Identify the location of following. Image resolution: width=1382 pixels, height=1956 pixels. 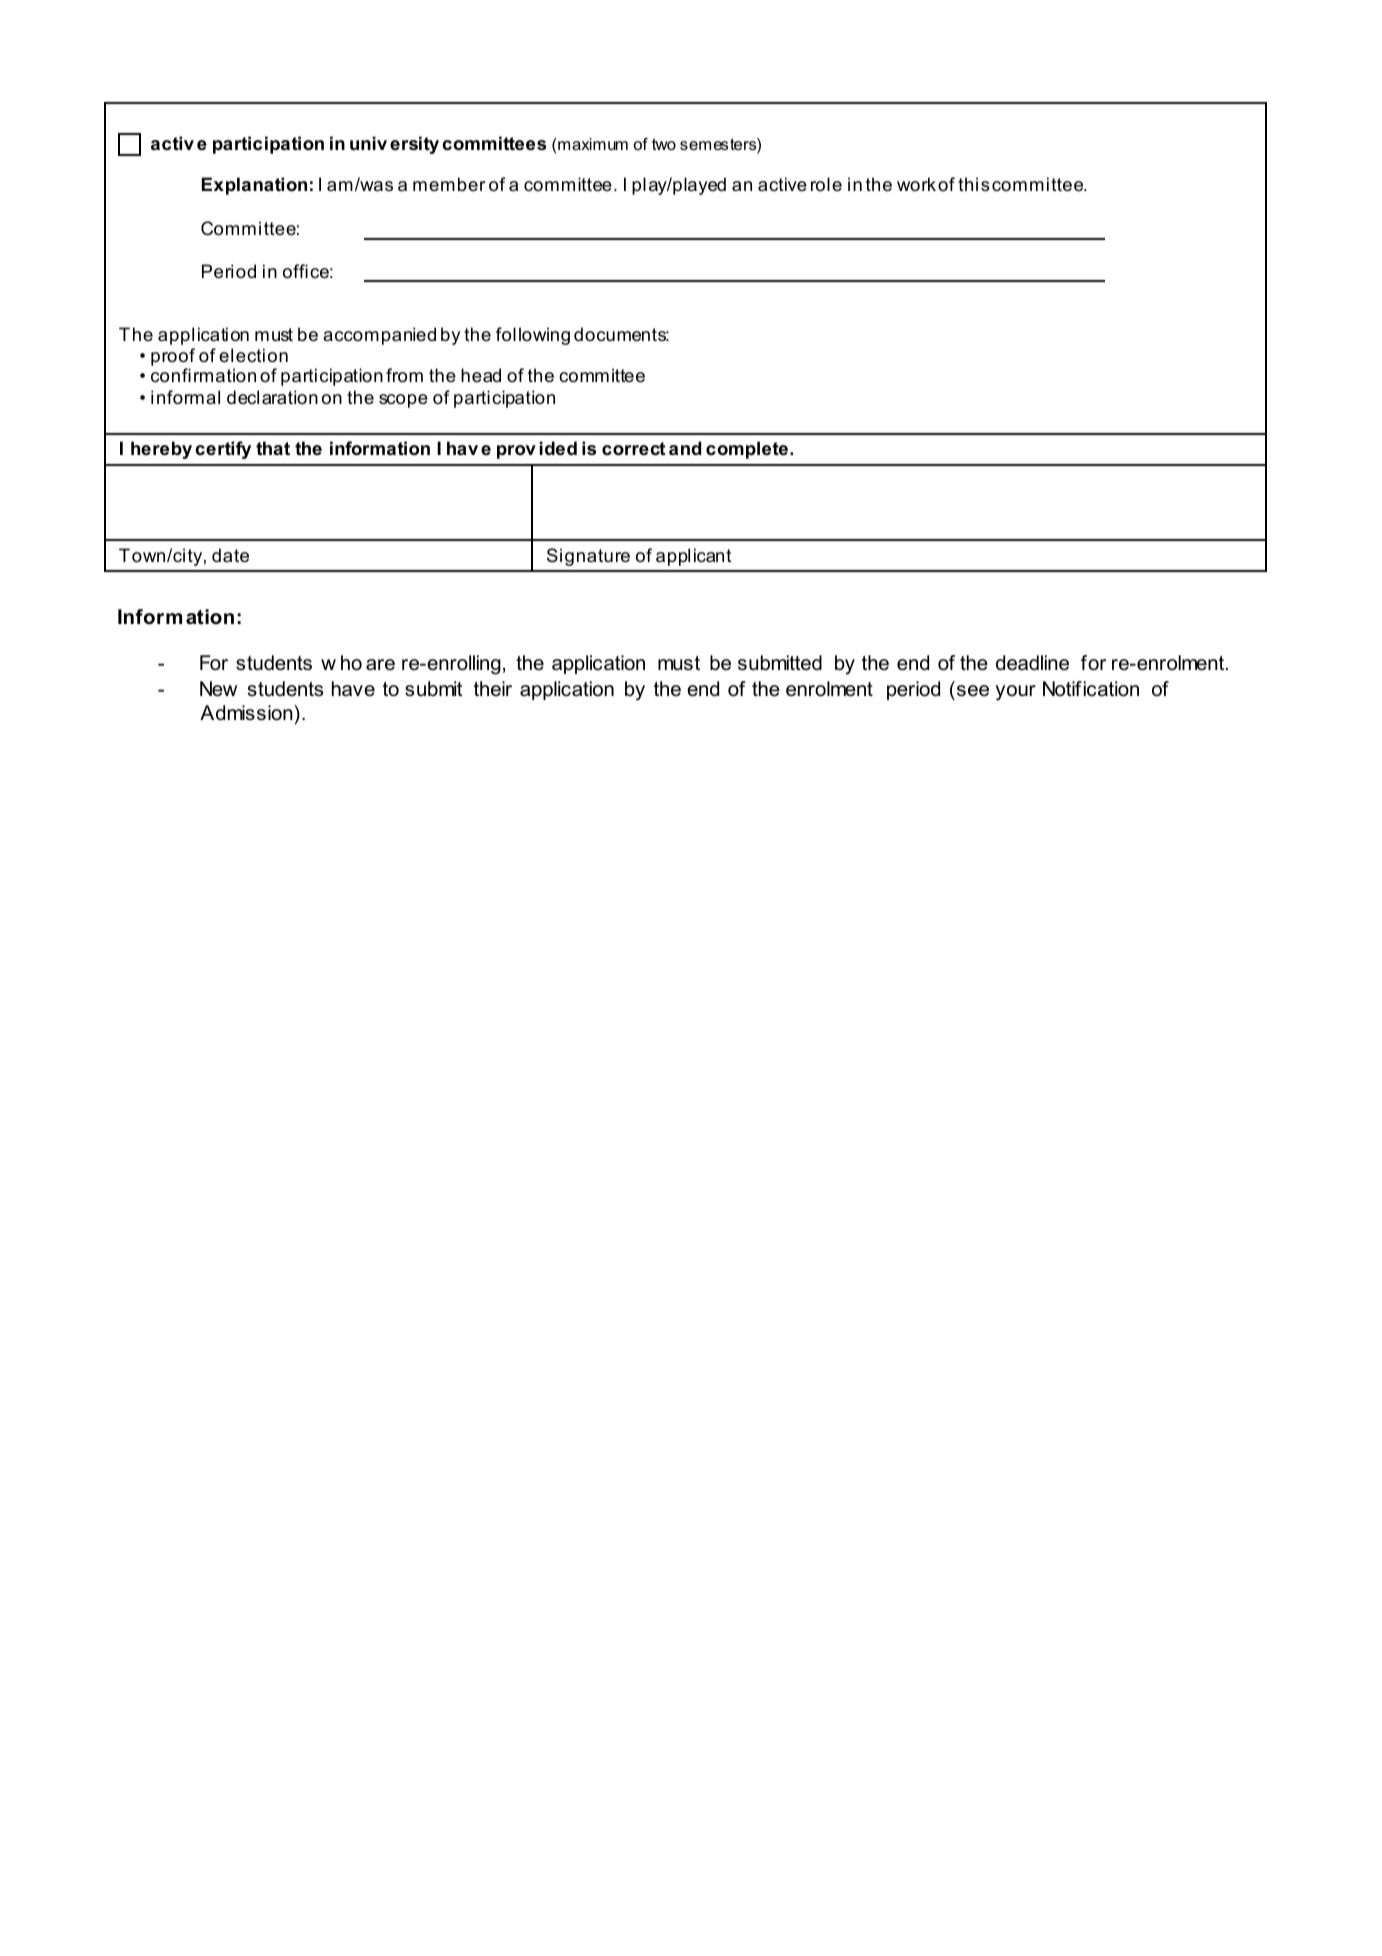
(533, 336).
